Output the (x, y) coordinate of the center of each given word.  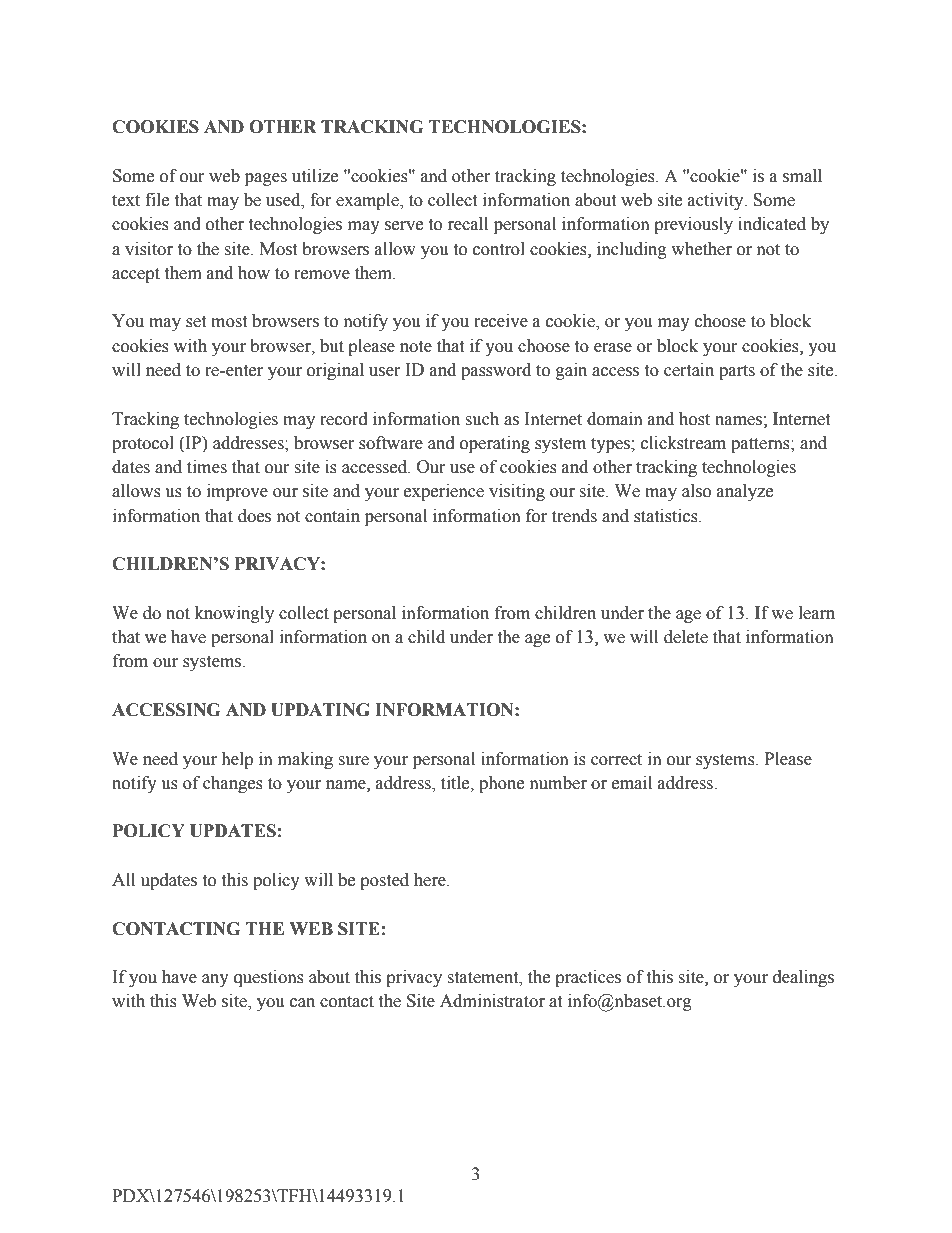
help (237, 760)
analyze (745, 492)
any (215, 980)
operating (495, 444)
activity (717, 201)
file (157, 200)
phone (501, 784)
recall (468, 224)
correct (616, 760)
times (207, 467)
